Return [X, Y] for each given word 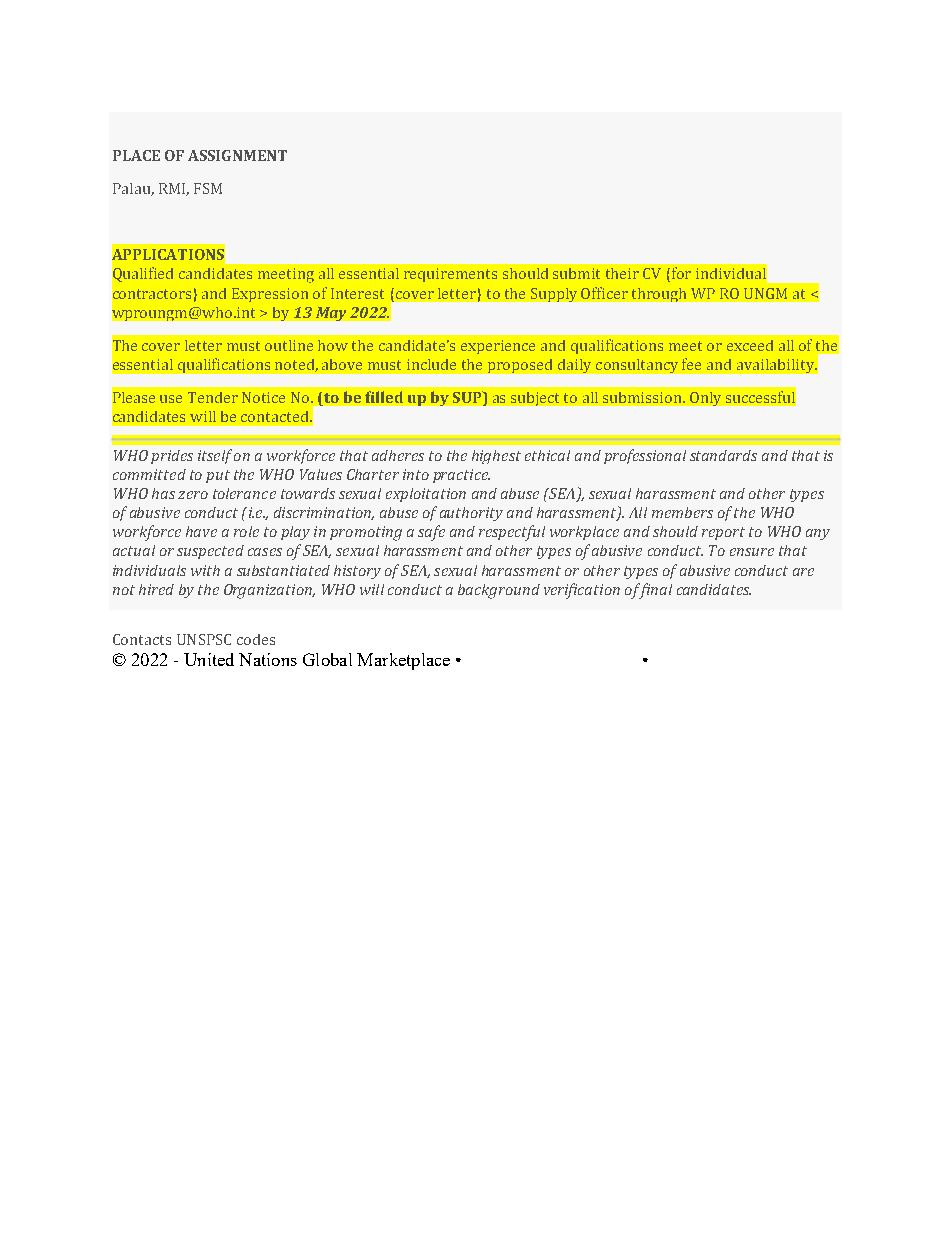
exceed [750, 345]
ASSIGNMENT [237, 155]
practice [461, 476]
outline [289, 345]
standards [723, 455]
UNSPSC [204, 639]
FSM [208, 188]
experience [498, 347]
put [218, 476]
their [622, 273]
